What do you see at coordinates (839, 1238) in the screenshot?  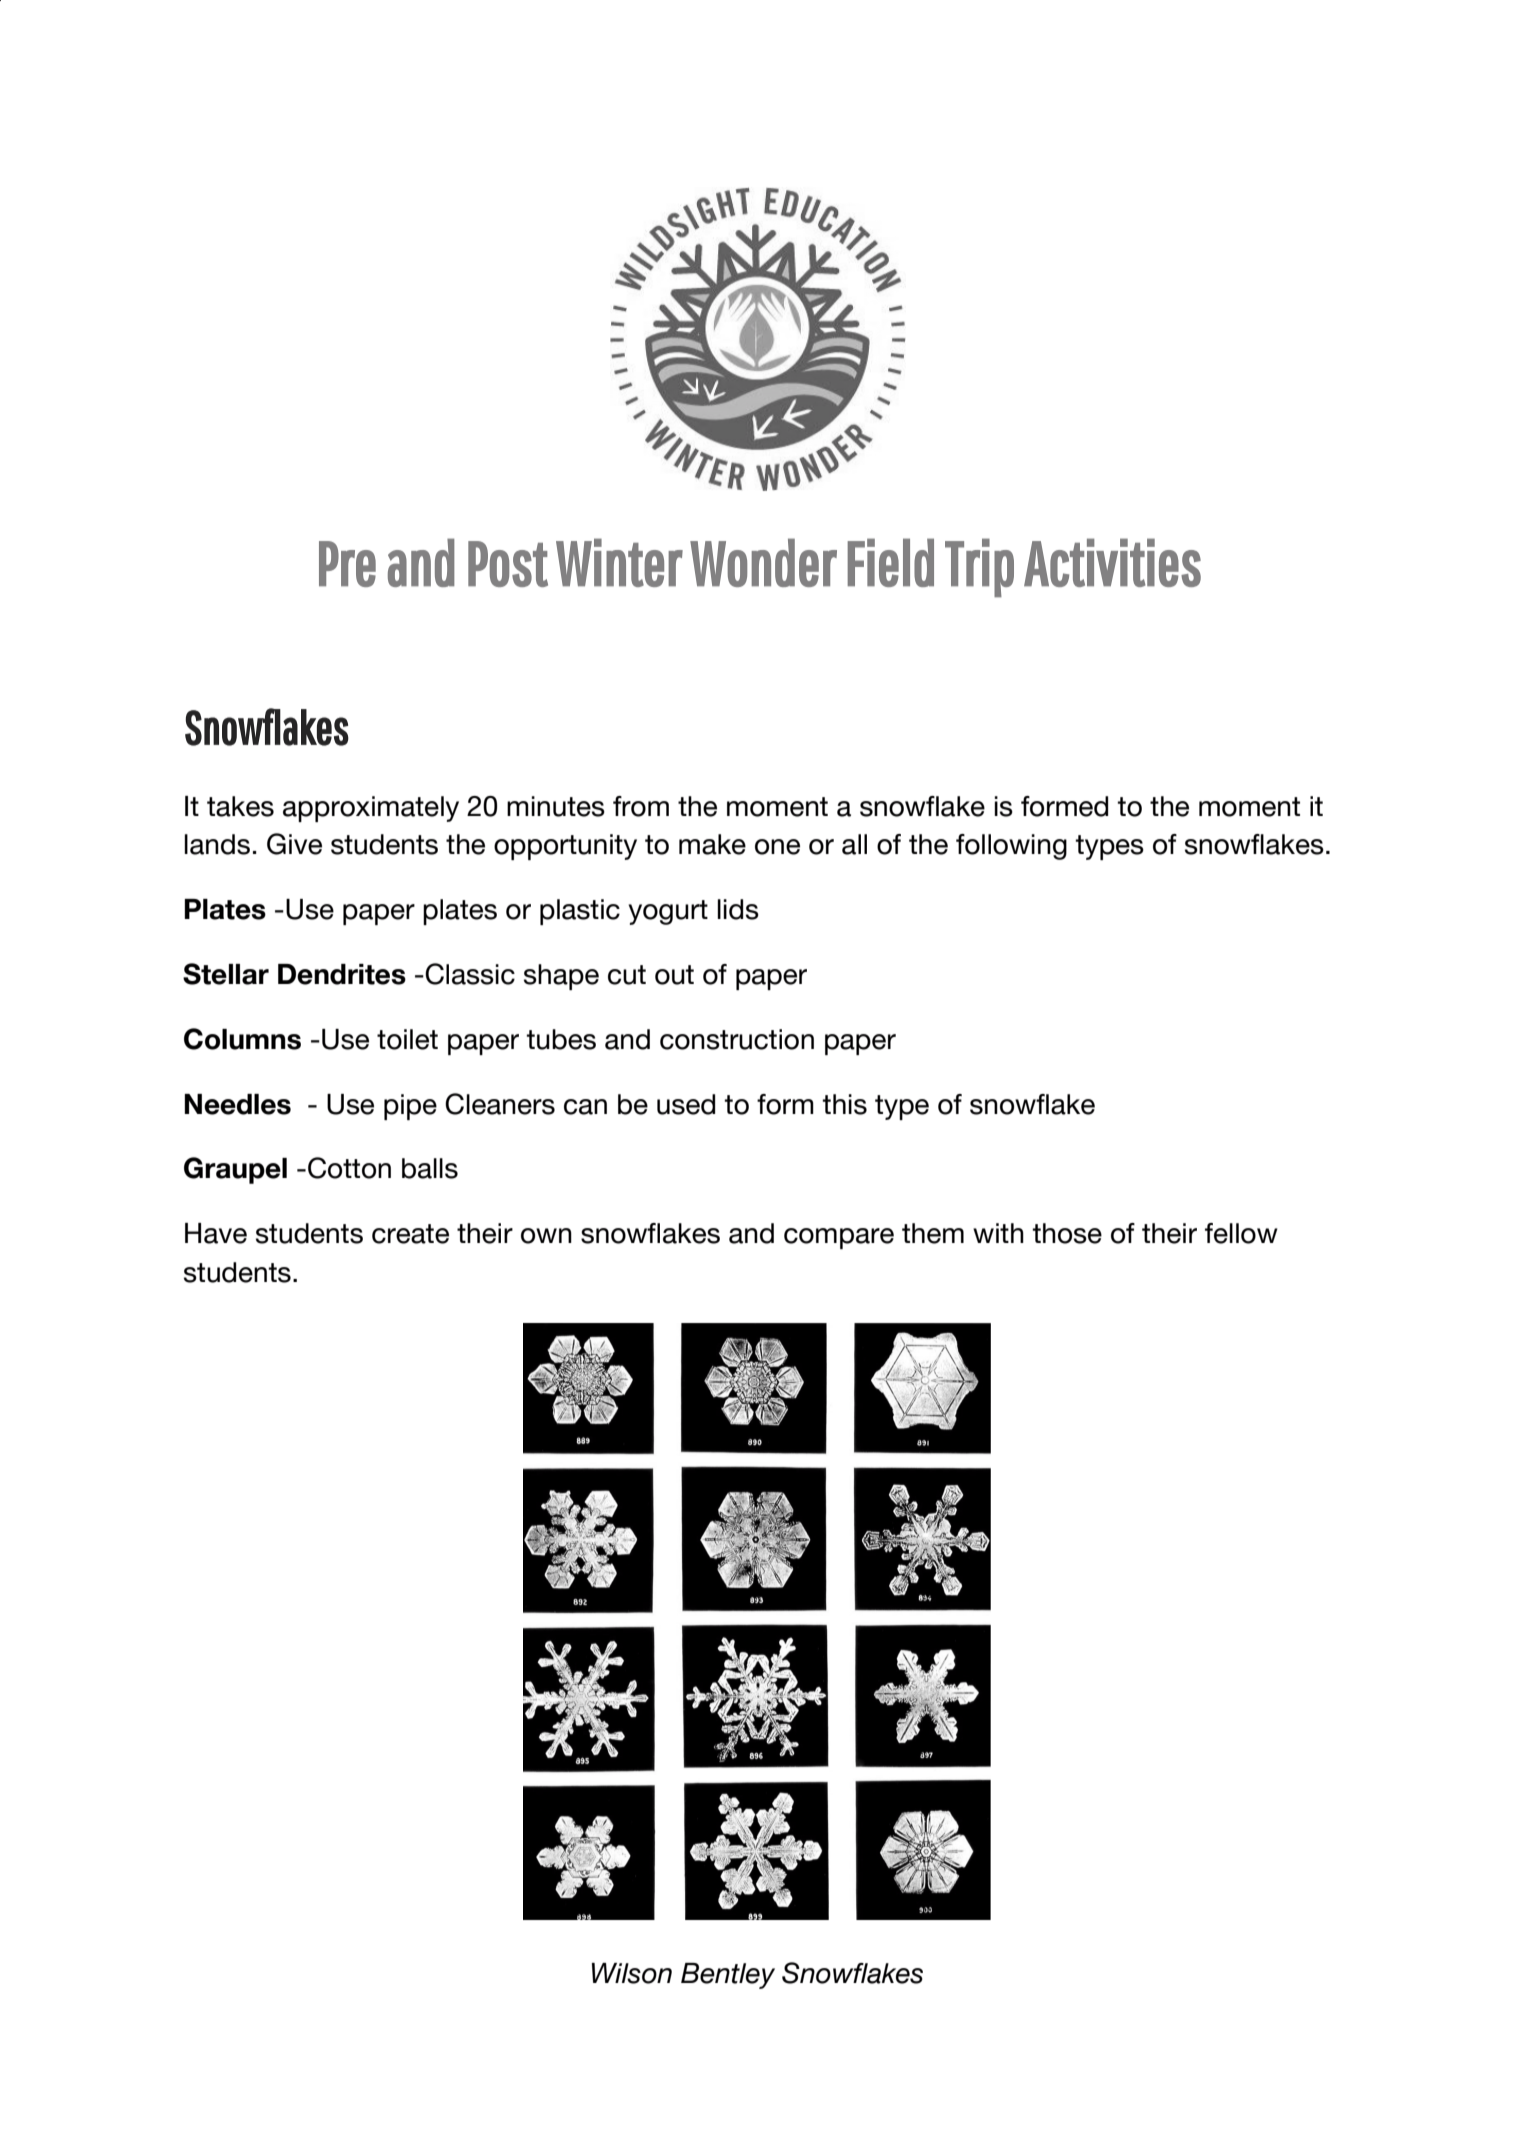 I see `compare` at bounding box center [839, 1238].
